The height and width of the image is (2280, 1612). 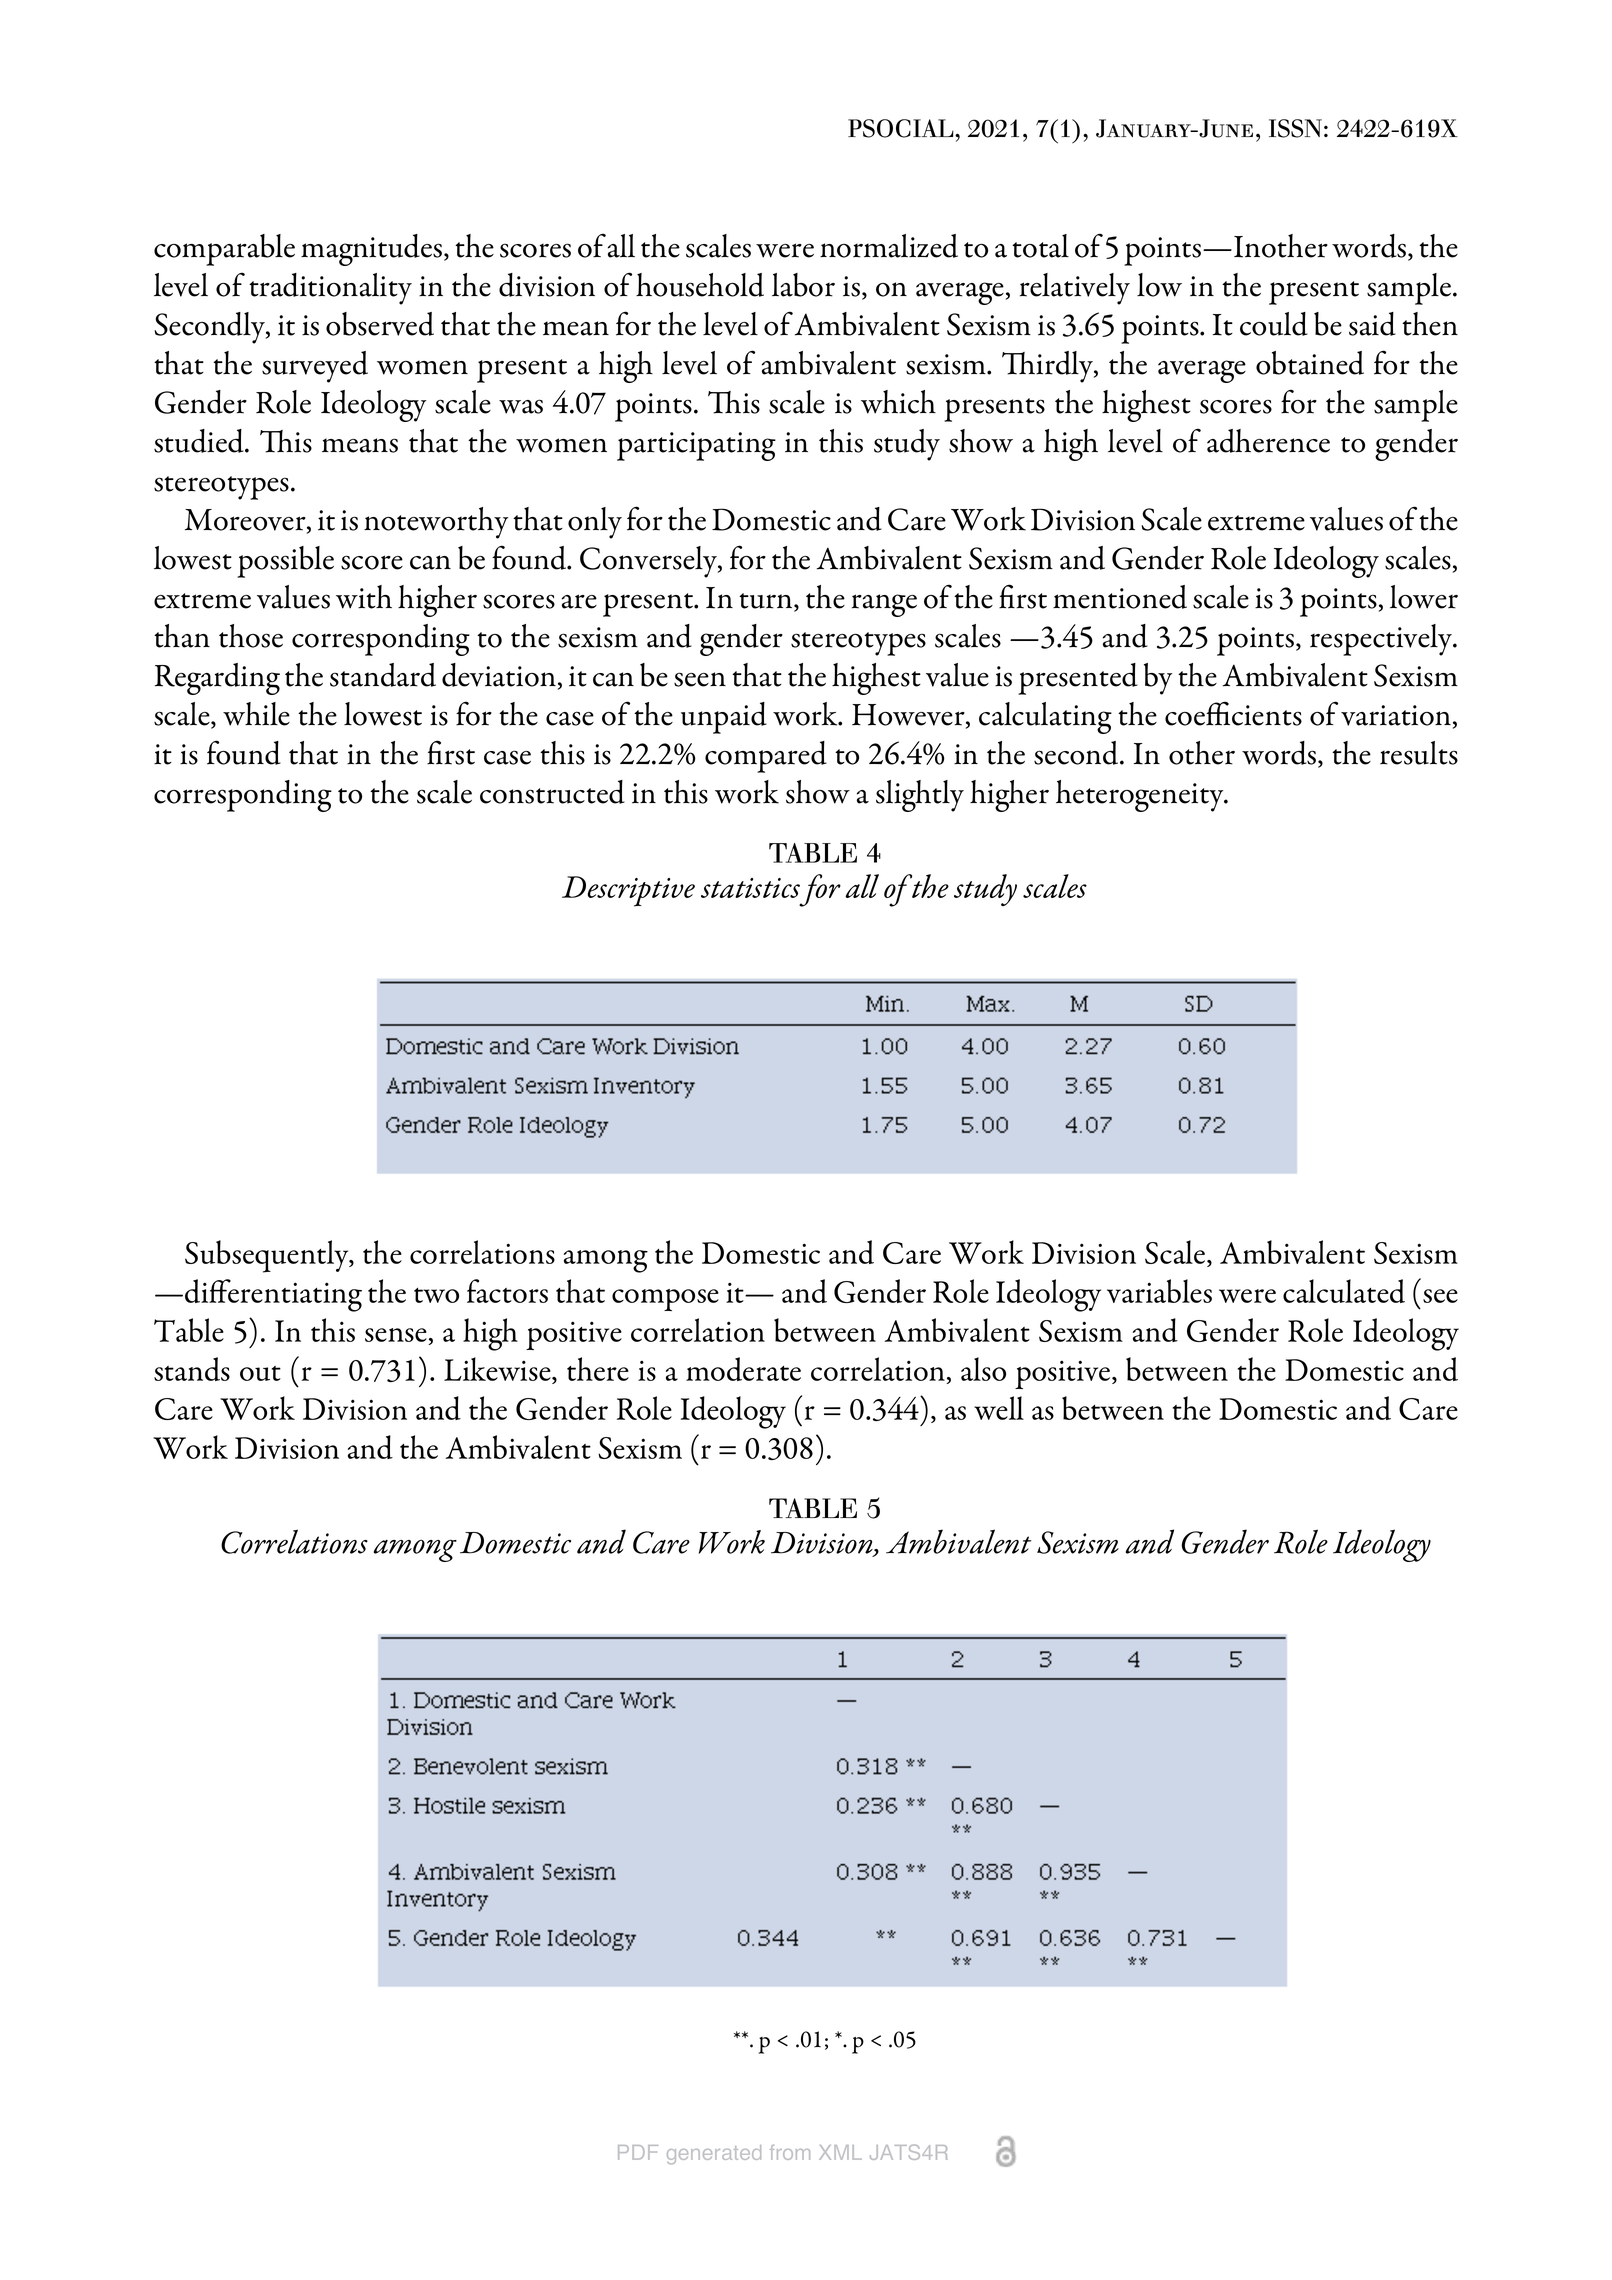 I want to click on could, so click(x=1274, y=324).
